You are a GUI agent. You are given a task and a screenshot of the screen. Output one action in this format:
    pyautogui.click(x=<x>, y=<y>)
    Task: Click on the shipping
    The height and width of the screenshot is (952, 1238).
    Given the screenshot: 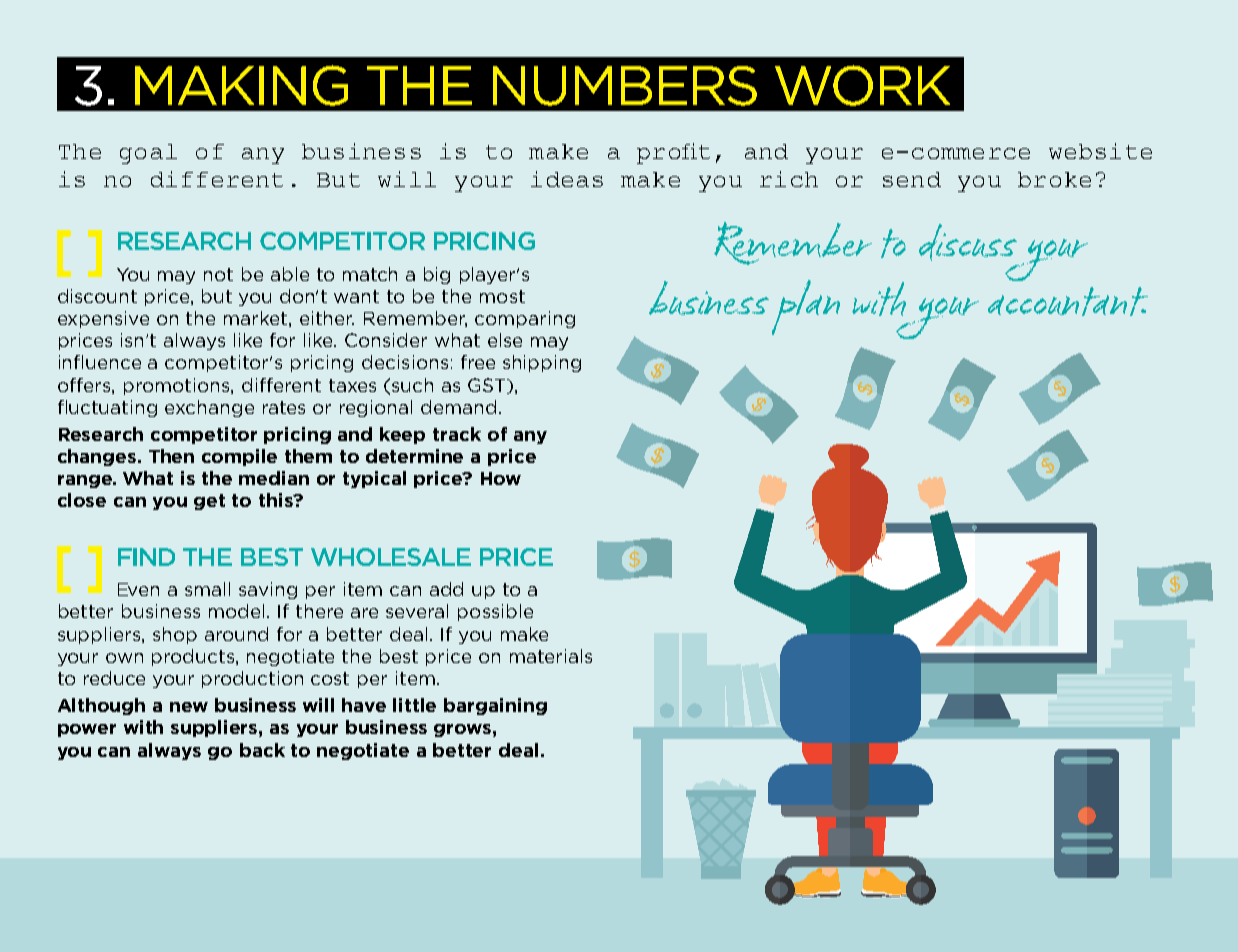 What is the action you would take?
    pyautogui.click(x=542, y=363)
